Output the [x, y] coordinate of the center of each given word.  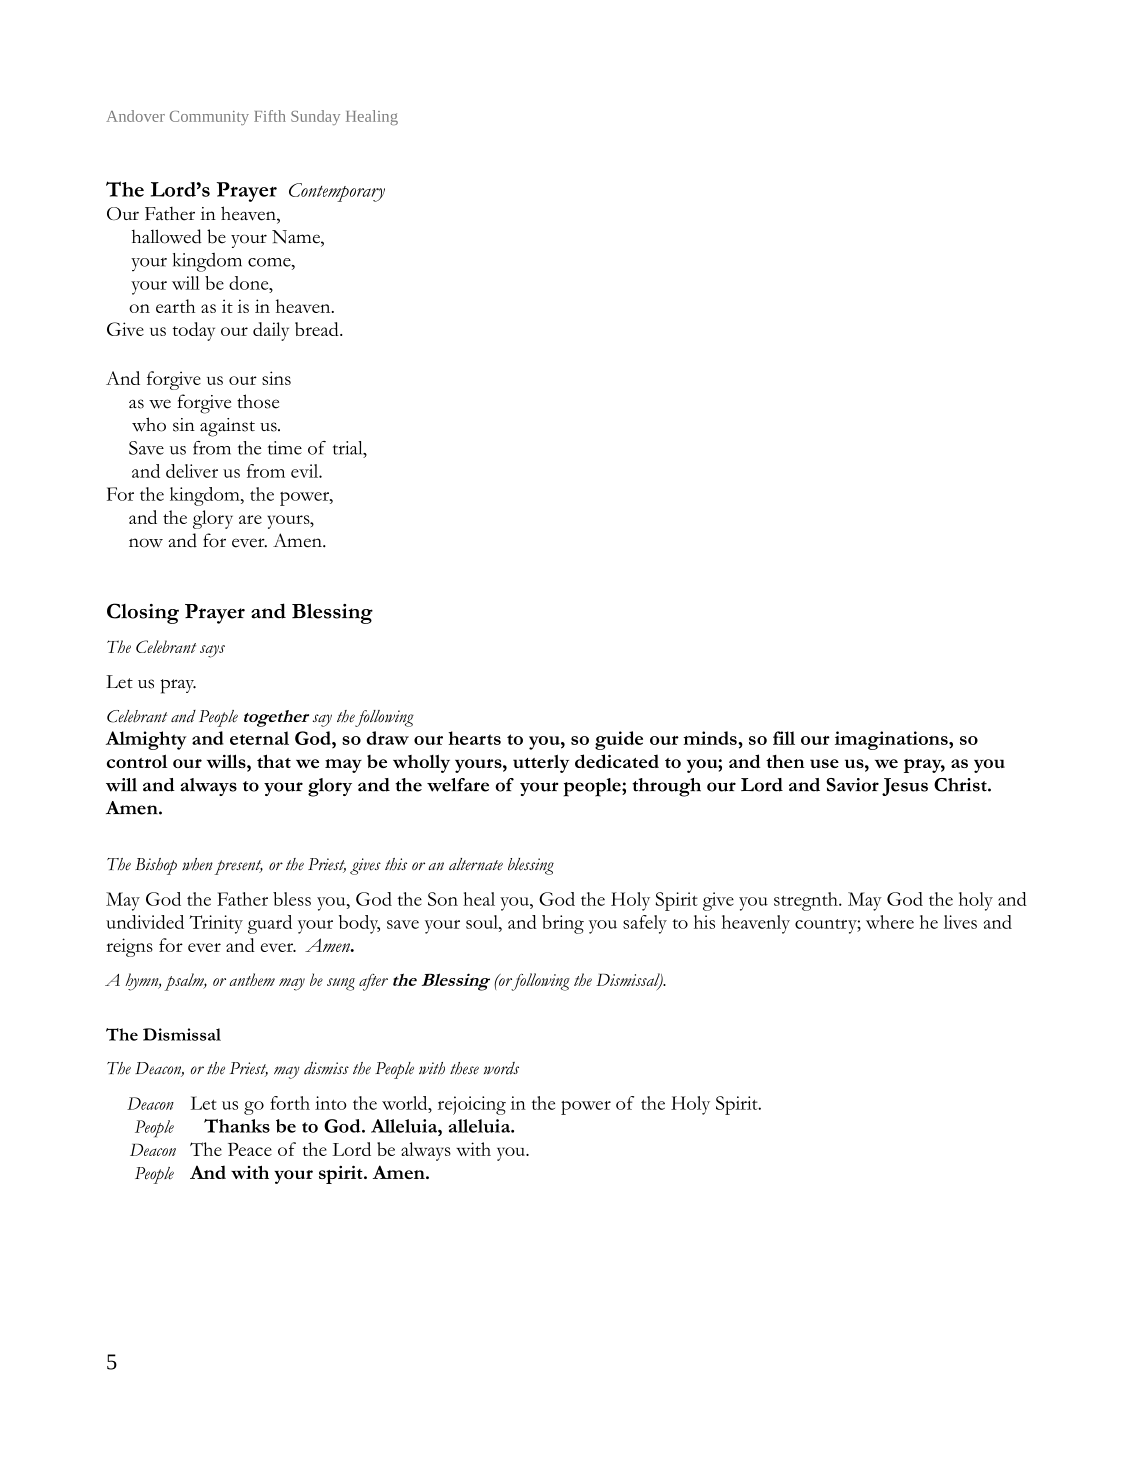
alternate [476, 864]
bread [318, 329]
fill [784, 738]
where [890, 922]
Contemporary [337, 192]
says [212, 651]
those [258, 401]
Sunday [315, 117]
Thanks [237, 1126]
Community [209, 118]
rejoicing [472, 1105]
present [238, 867]
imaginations [892, 740]
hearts [474, 738]
